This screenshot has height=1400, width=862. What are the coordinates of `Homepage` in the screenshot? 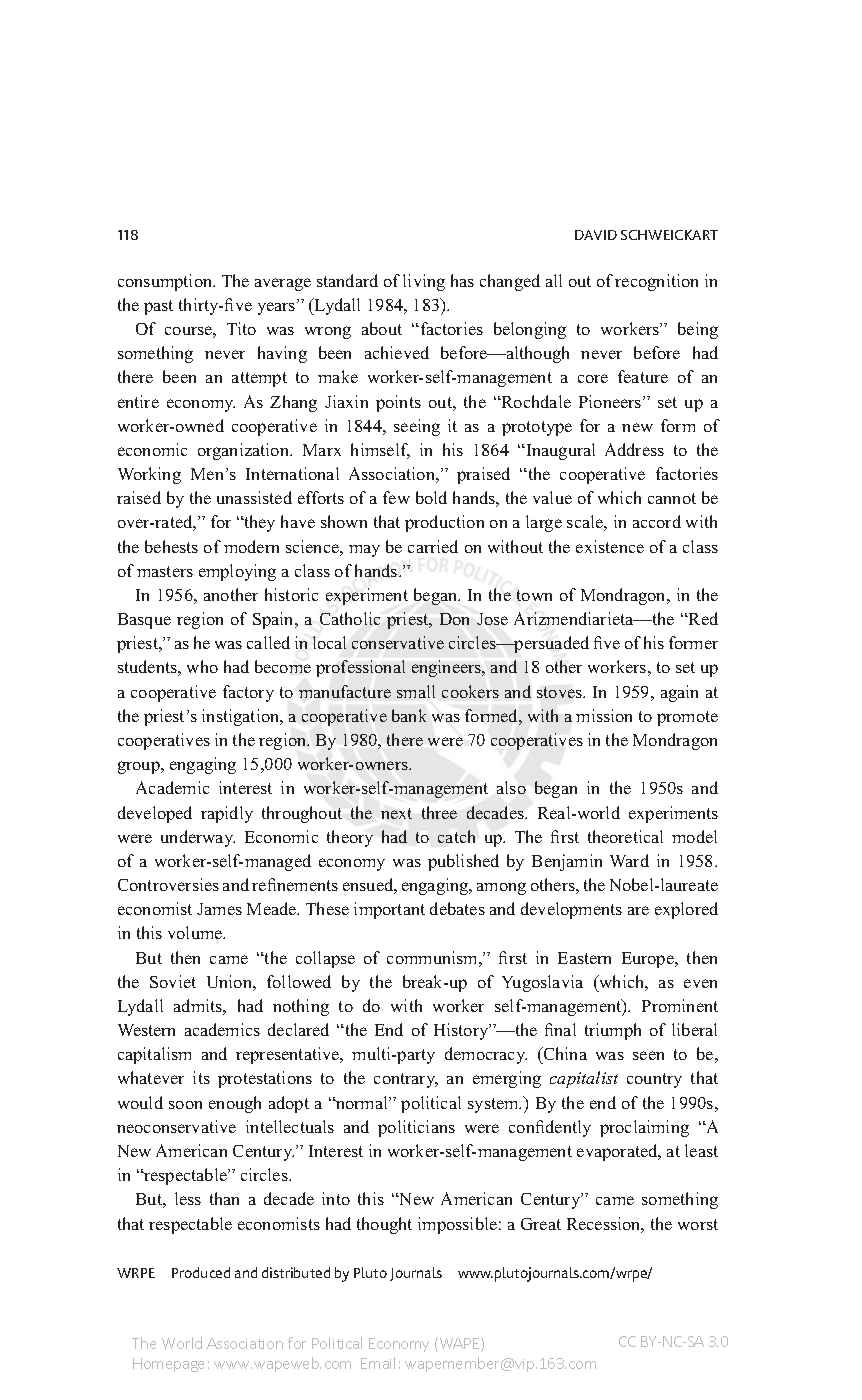 It's located at (168, 1365).
